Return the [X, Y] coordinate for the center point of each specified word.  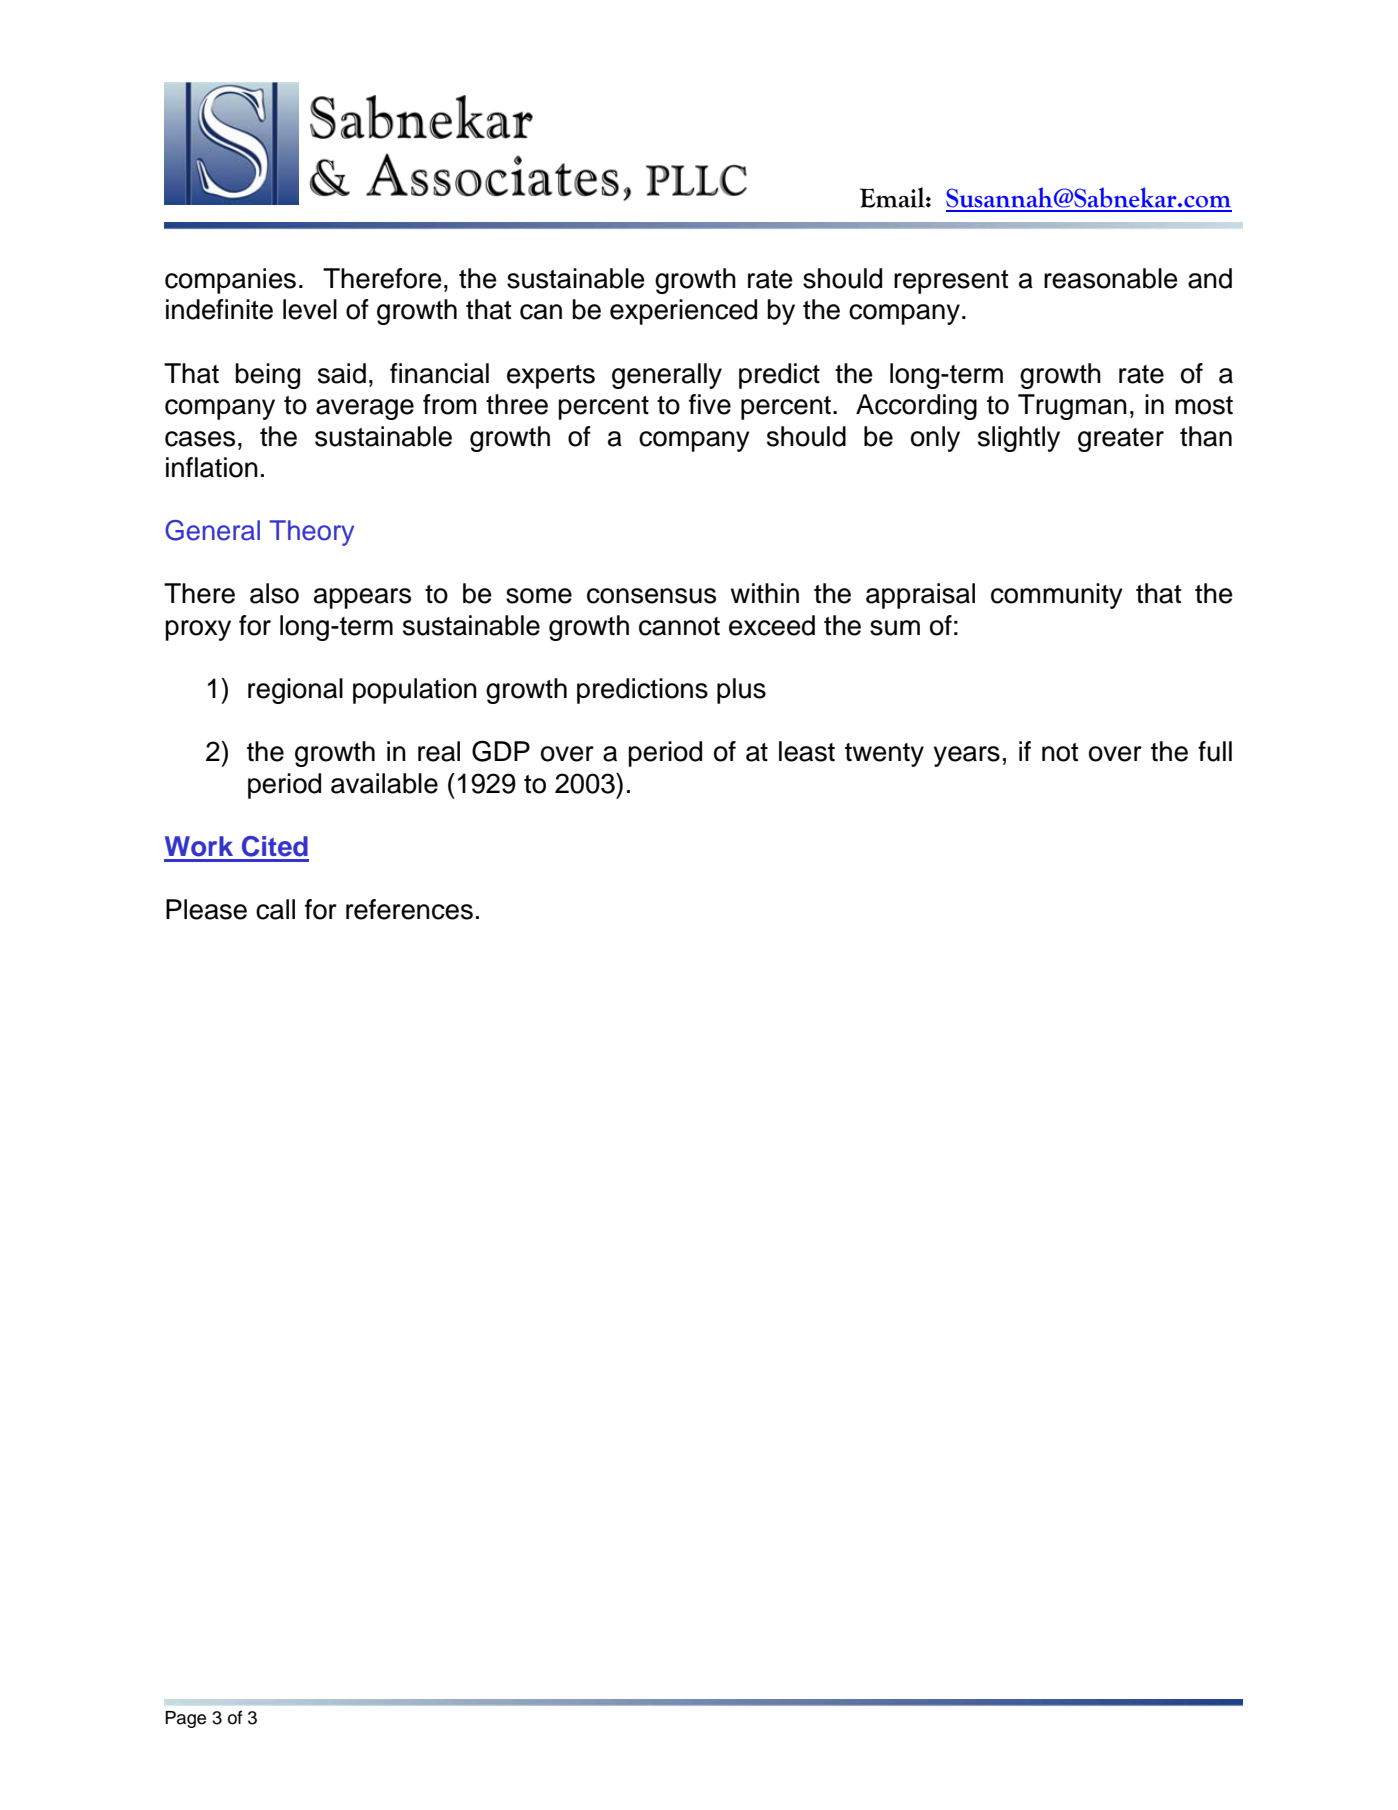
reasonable [1111, 278]
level [310, 309]
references [409, 909]
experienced [683, 312]
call [275, 909]
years [967, 756]
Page [185, 1719]
